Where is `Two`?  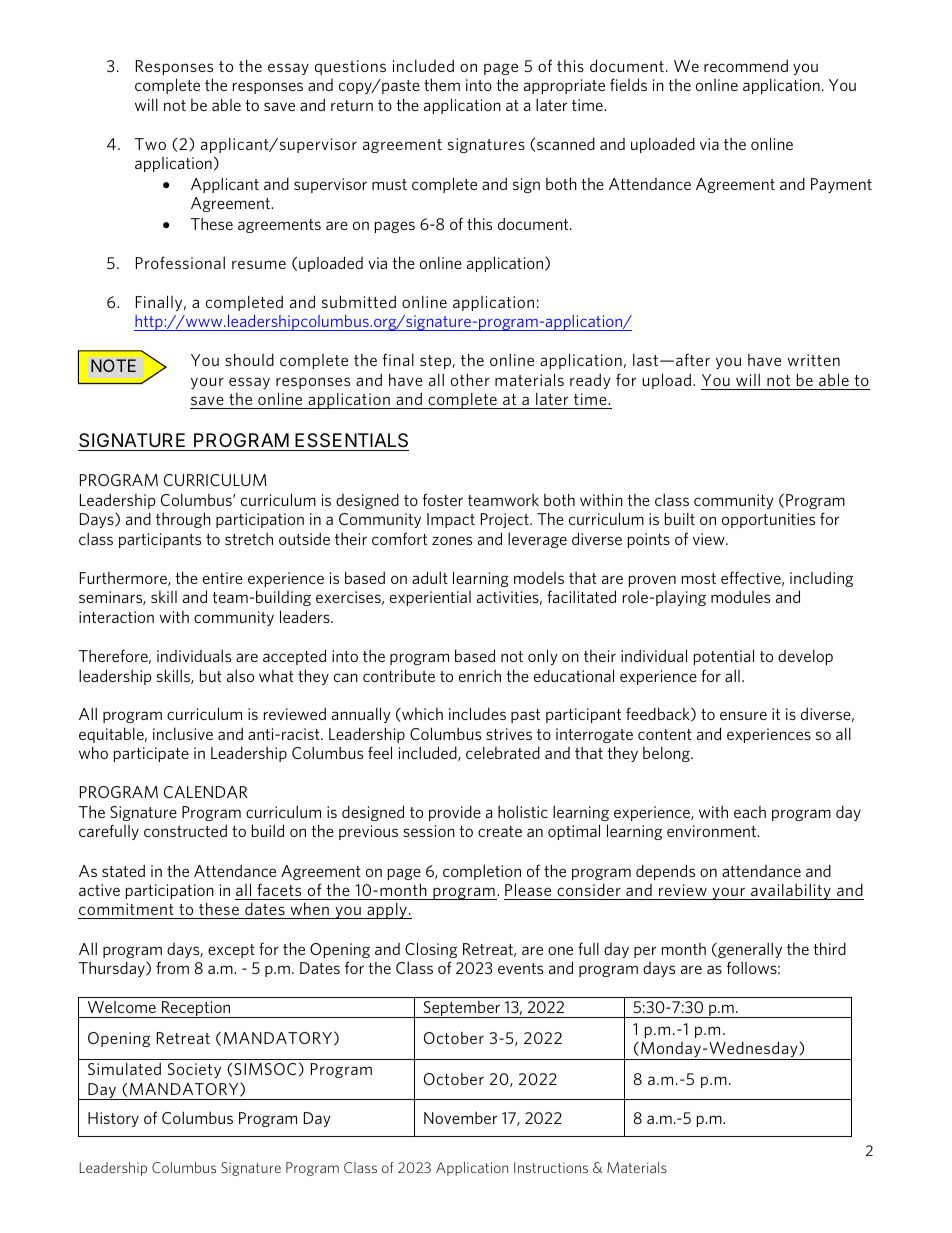 Two is located at coordinates (150, 144).
